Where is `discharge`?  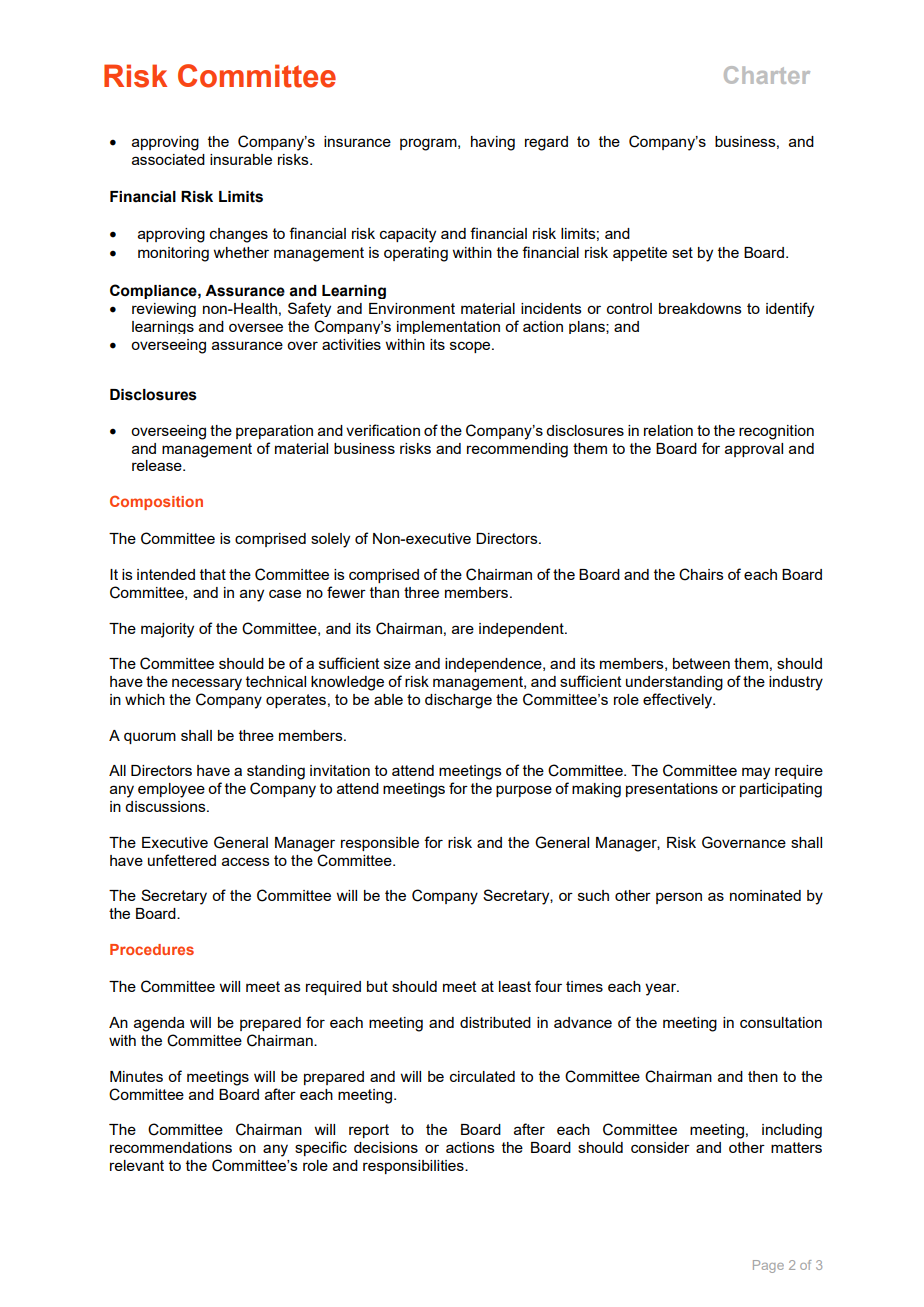
discharge is located at coordinates (458, 701).
